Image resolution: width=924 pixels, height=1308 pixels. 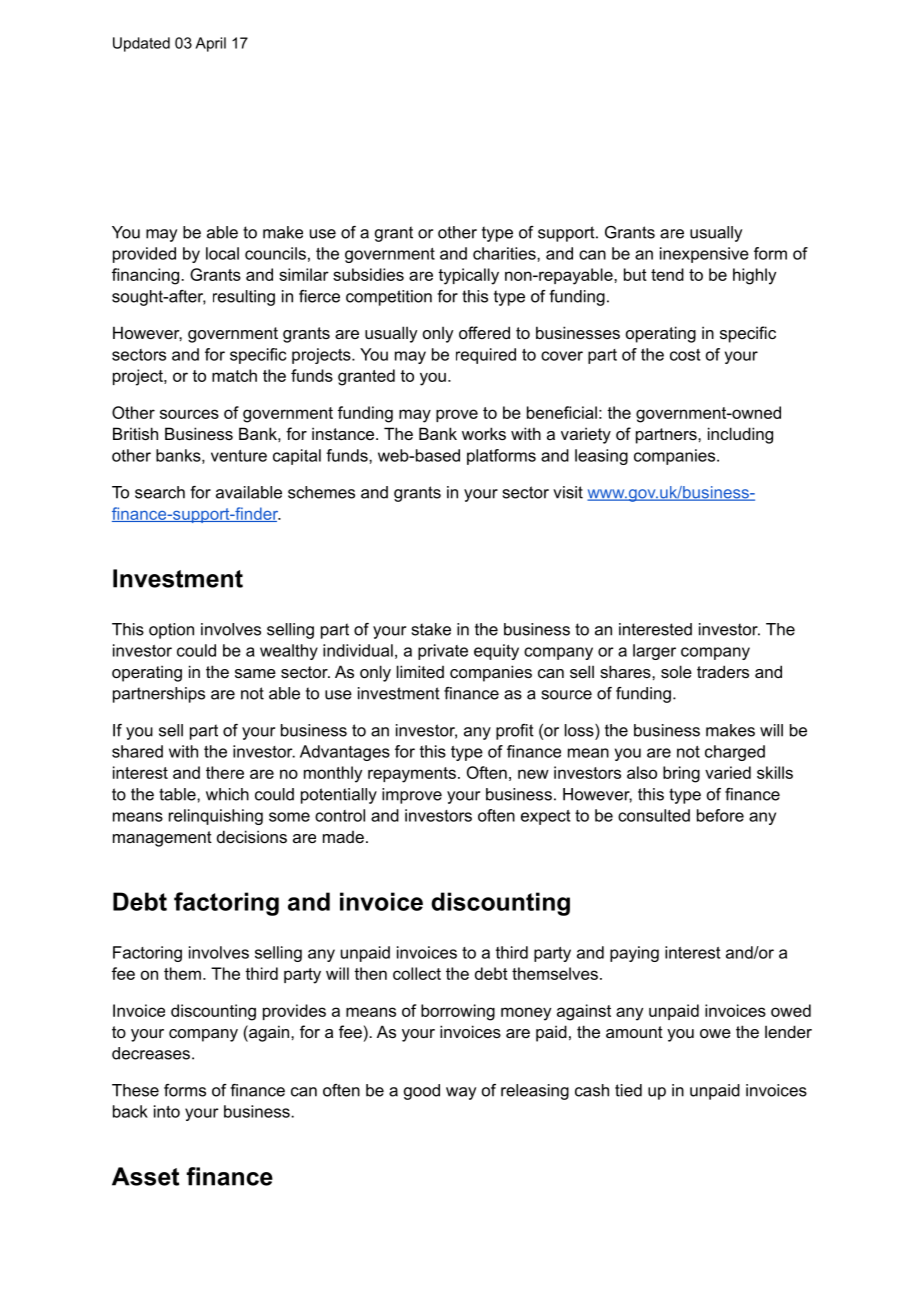 What do you see at coordinates (505, 253) in the screenshot?
I see `charities` at bounding box center [505, 253].
